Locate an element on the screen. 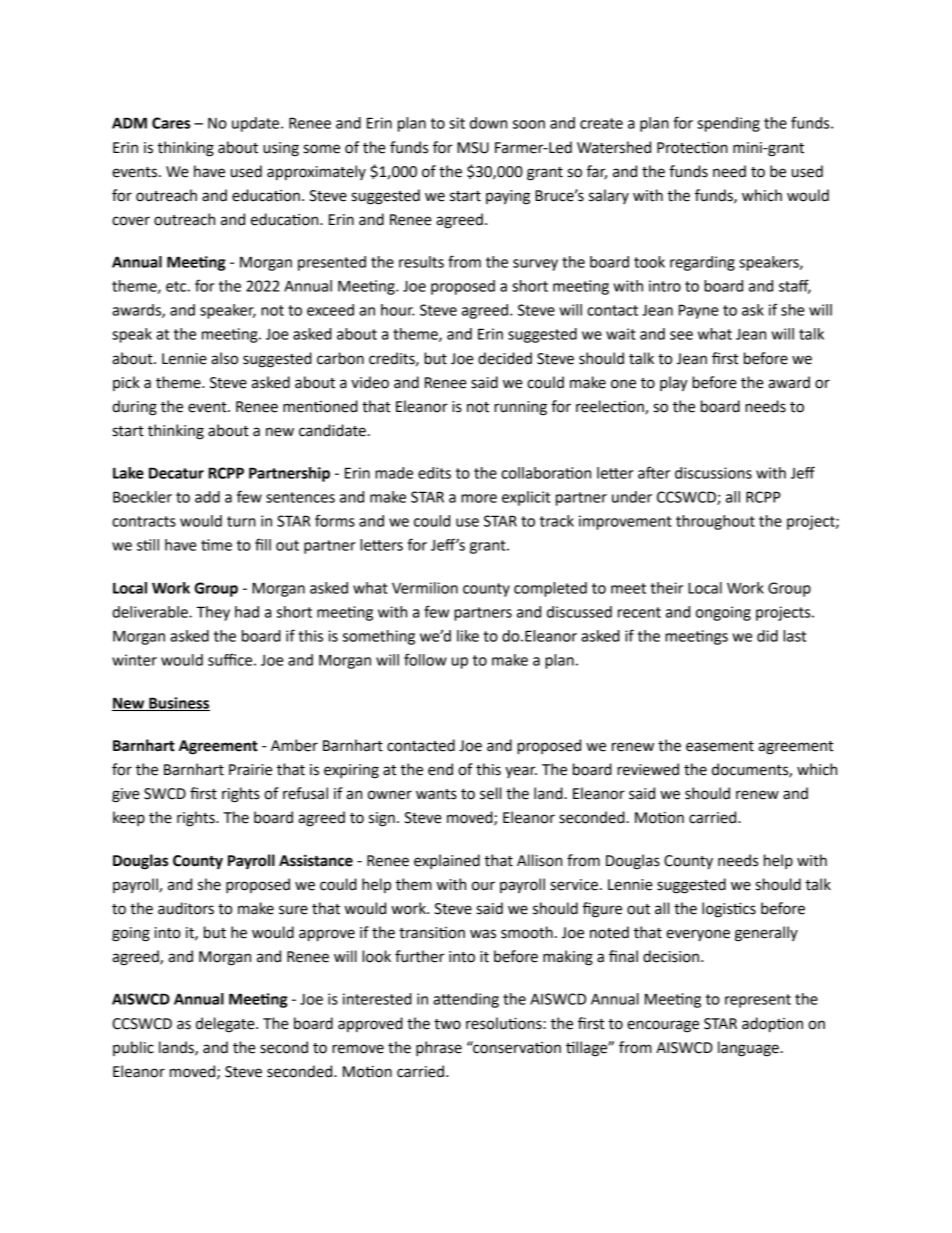 The image size is (952, 1233). easement is located at coordinates (720, 746).
